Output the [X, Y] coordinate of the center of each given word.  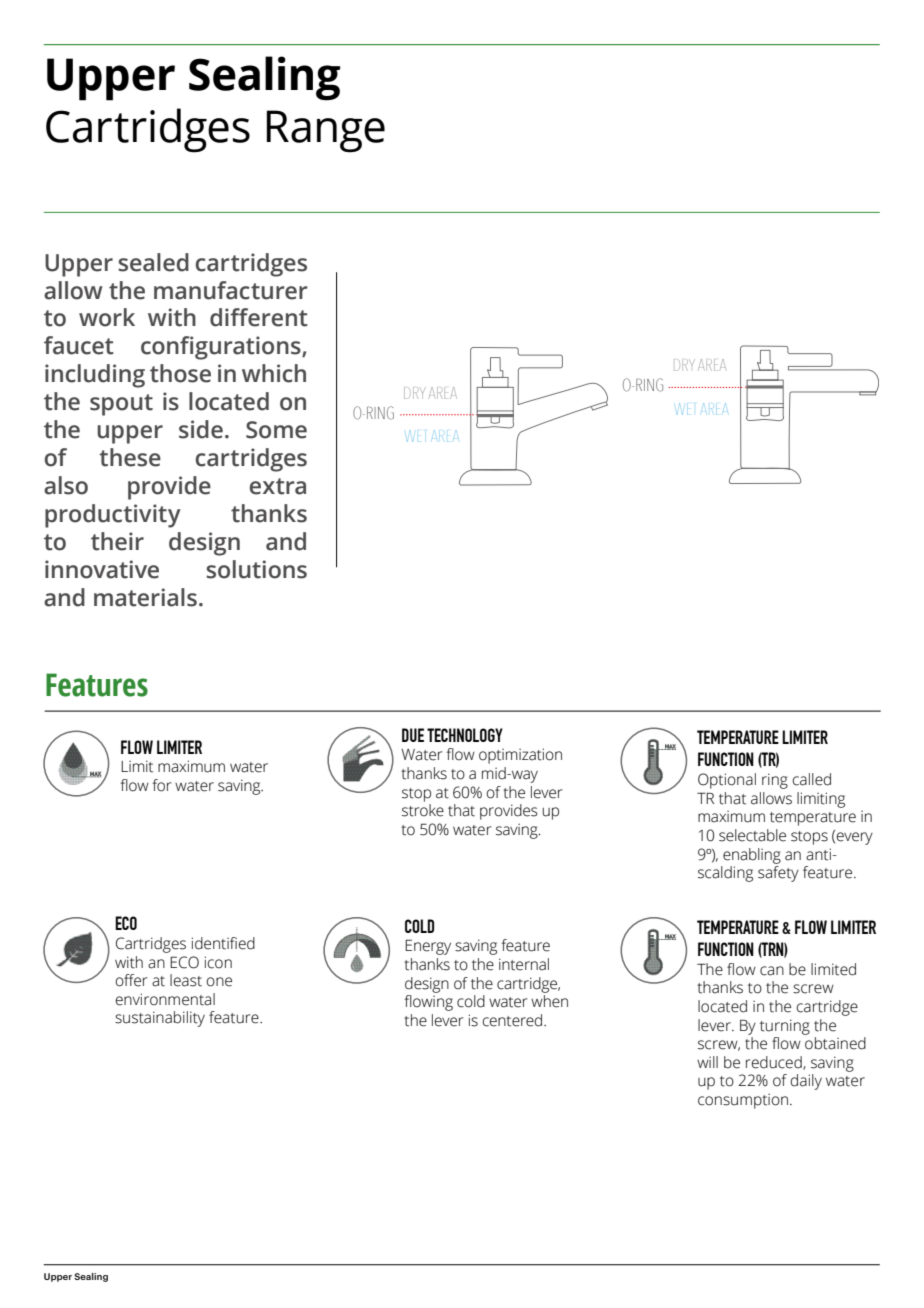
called [812, 779]
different [259, 317]
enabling [752, 856]
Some [276, 430]
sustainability [160, 1019]
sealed [153, 262]
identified [223, 943]
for [161, 785]
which [274, 373]
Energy [428, 947]
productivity [113, 516]
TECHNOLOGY [465, 735]
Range [325, 131]
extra [278, 486]
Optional [727, 781]
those [180, 373]
